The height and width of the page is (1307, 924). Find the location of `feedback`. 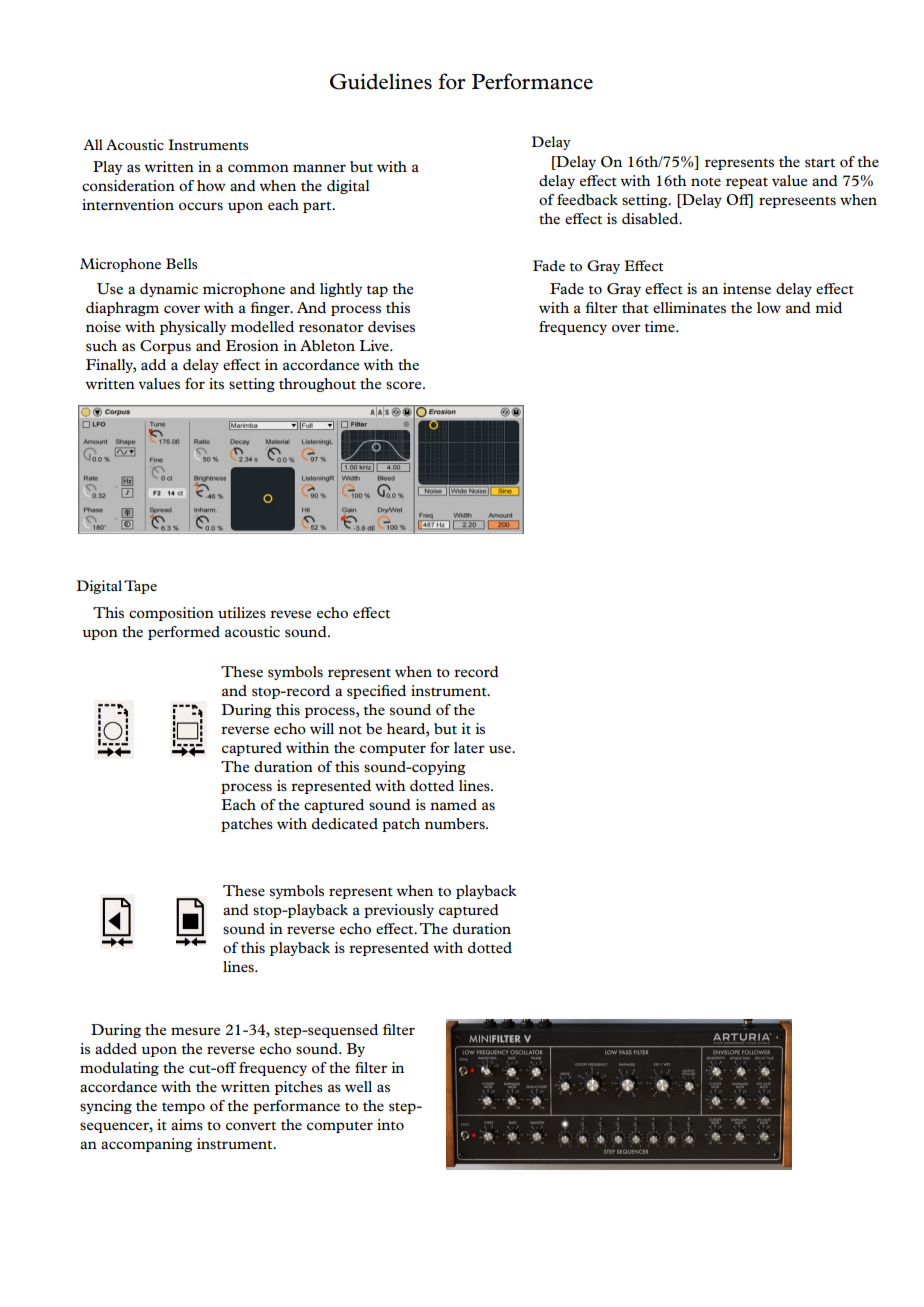

feedback is located at coordinates (587, 199).
